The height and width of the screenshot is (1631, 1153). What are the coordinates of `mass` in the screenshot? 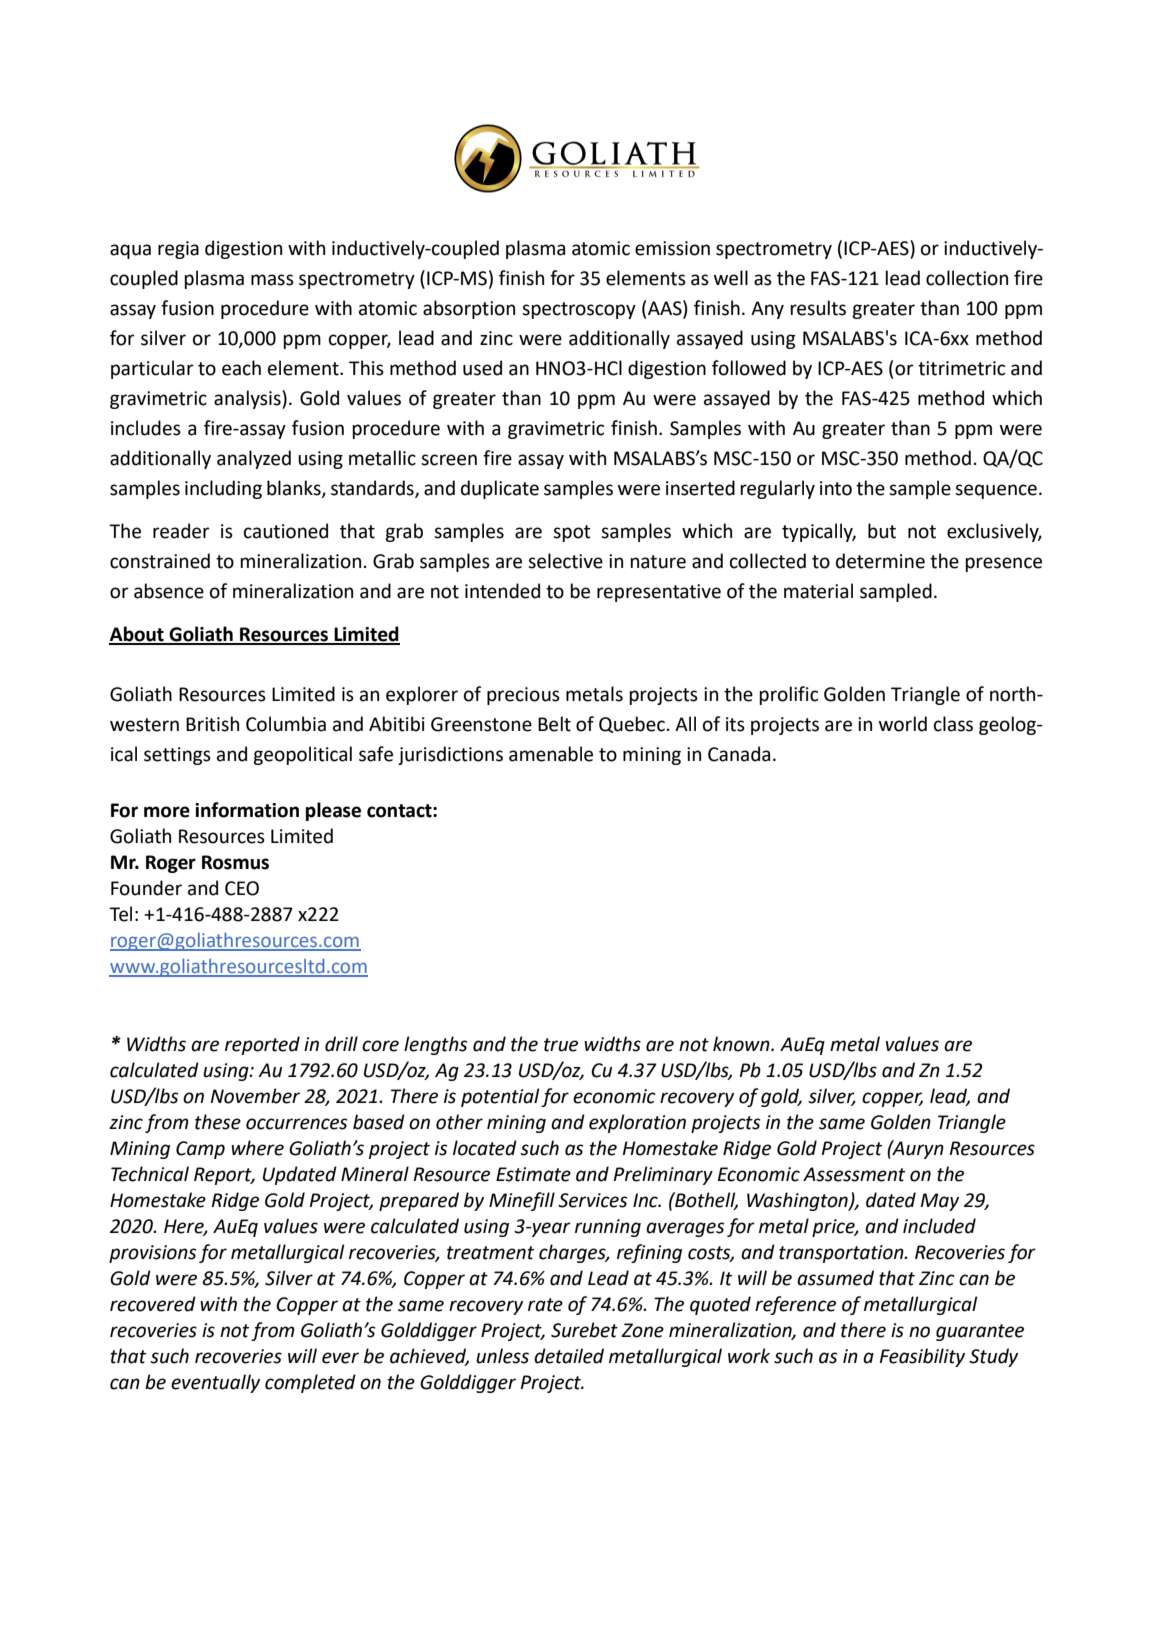 It's located at (272, 280).
